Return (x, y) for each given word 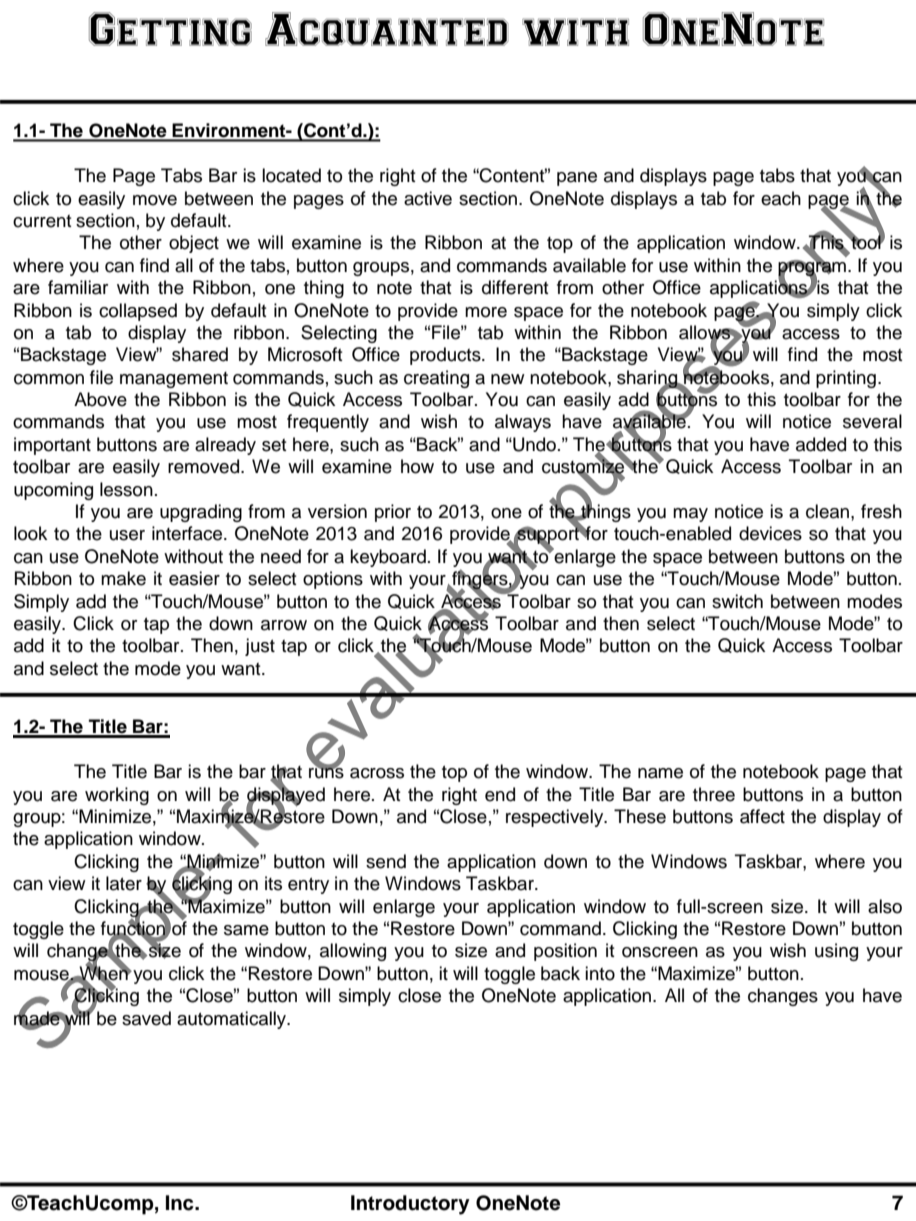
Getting (170, 29)
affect (762, 816)
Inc (181, 1203)
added (821, 444)
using (836, 952)
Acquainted (386, 29)
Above (100, 399)
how (417, 466)
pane (577, 179)
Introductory (410, 1205)
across (377, 773)
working (117, 796)
